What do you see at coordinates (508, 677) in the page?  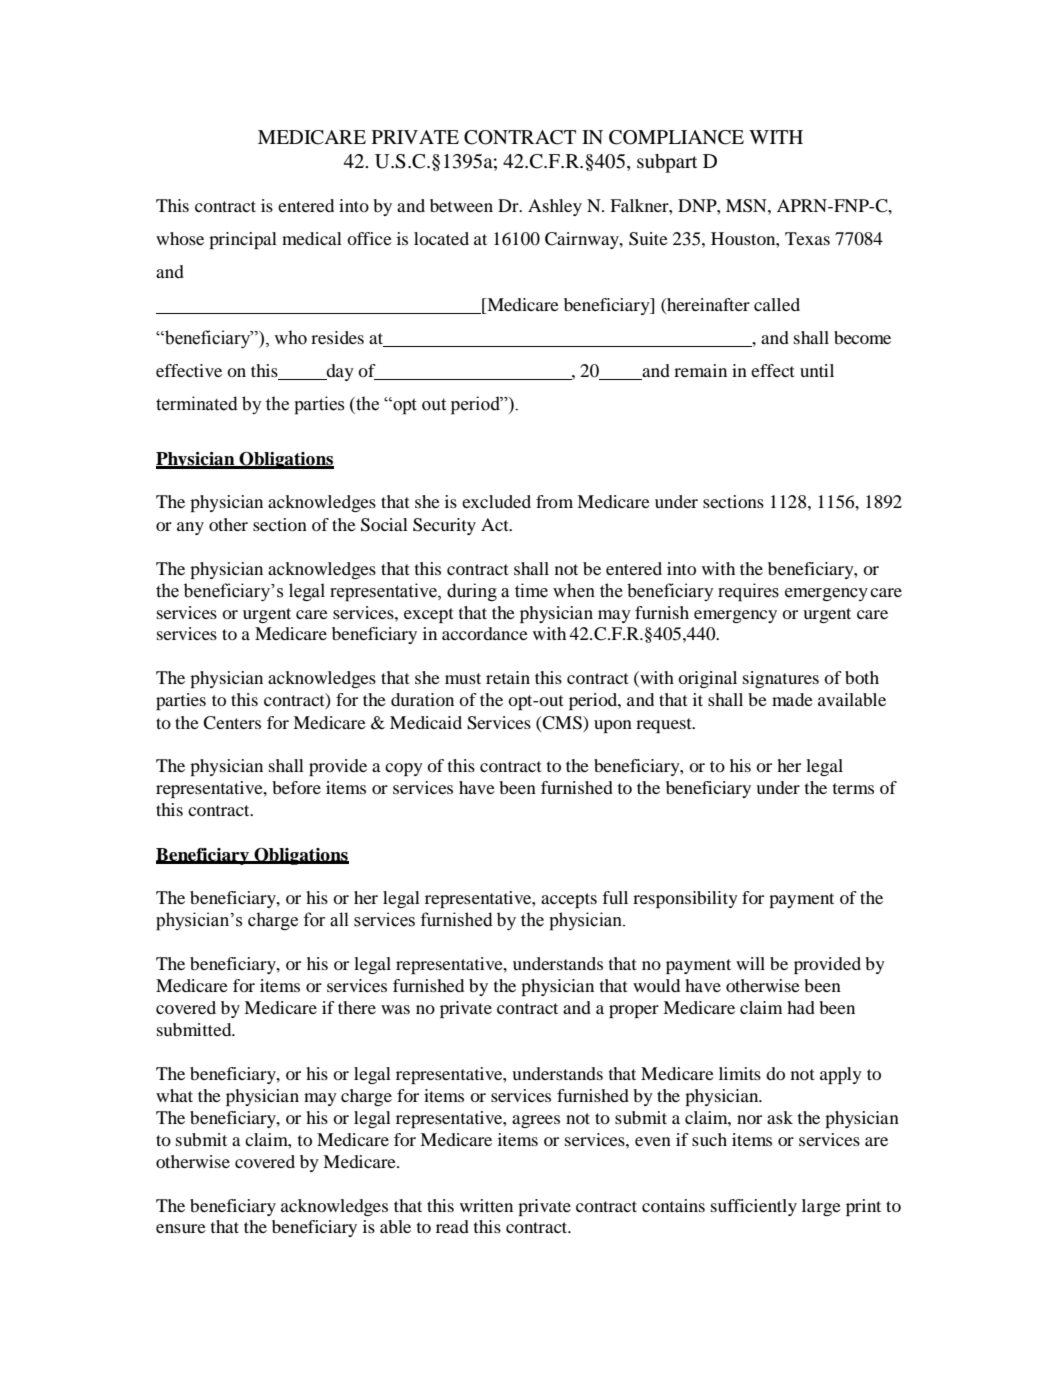 I see `retain` at bounding box center [508, 677].
